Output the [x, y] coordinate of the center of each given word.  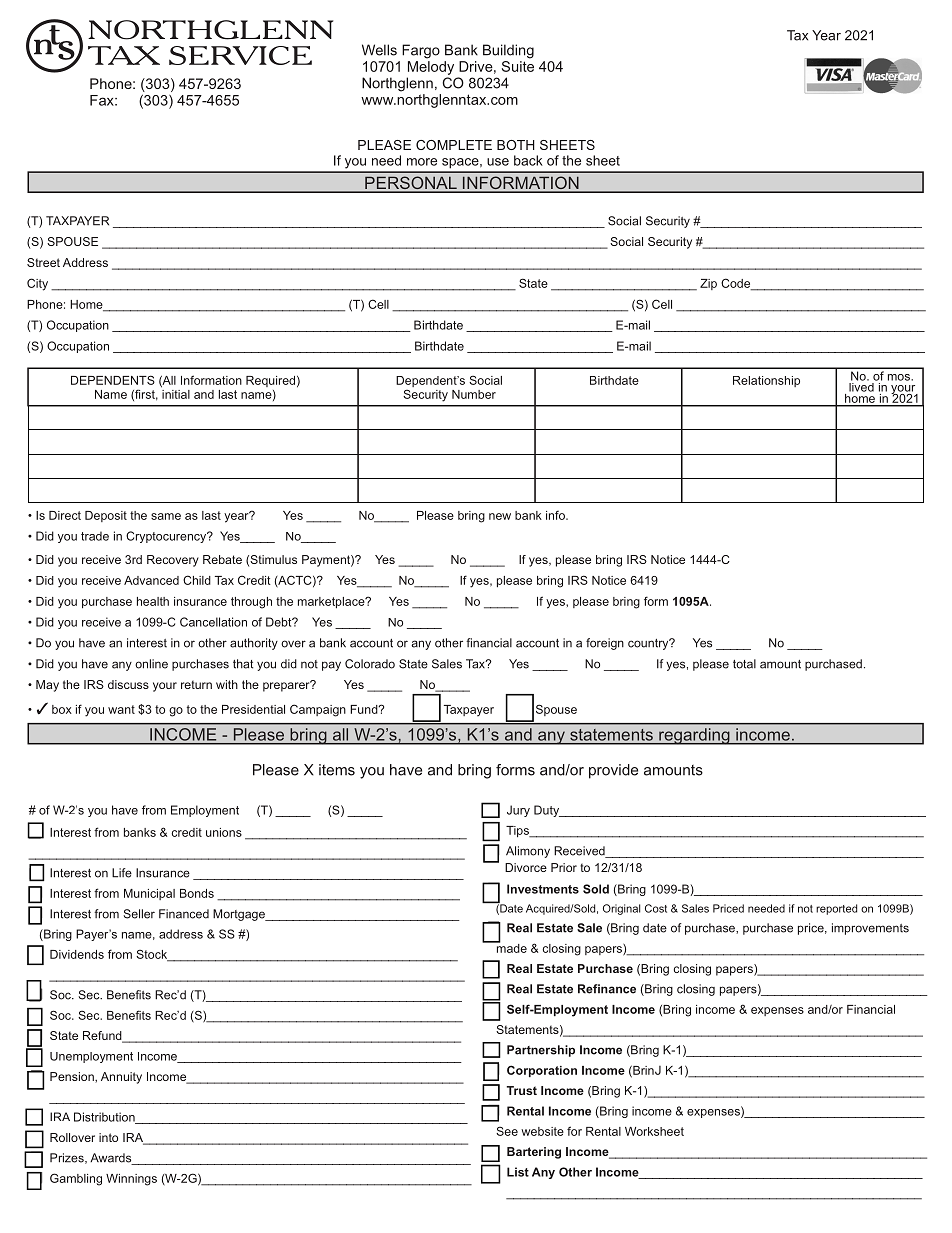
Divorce [526, 867]
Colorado [370, 664]
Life [122, 873]
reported [836, 909]
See [507, 1131]
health [153, 601]
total [744, 664]
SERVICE [240, 55]
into [108, 1137]
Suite [518, 65]
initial [175, 393]
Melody [431, 68]
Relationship [766, 381]
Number [474, 394]
